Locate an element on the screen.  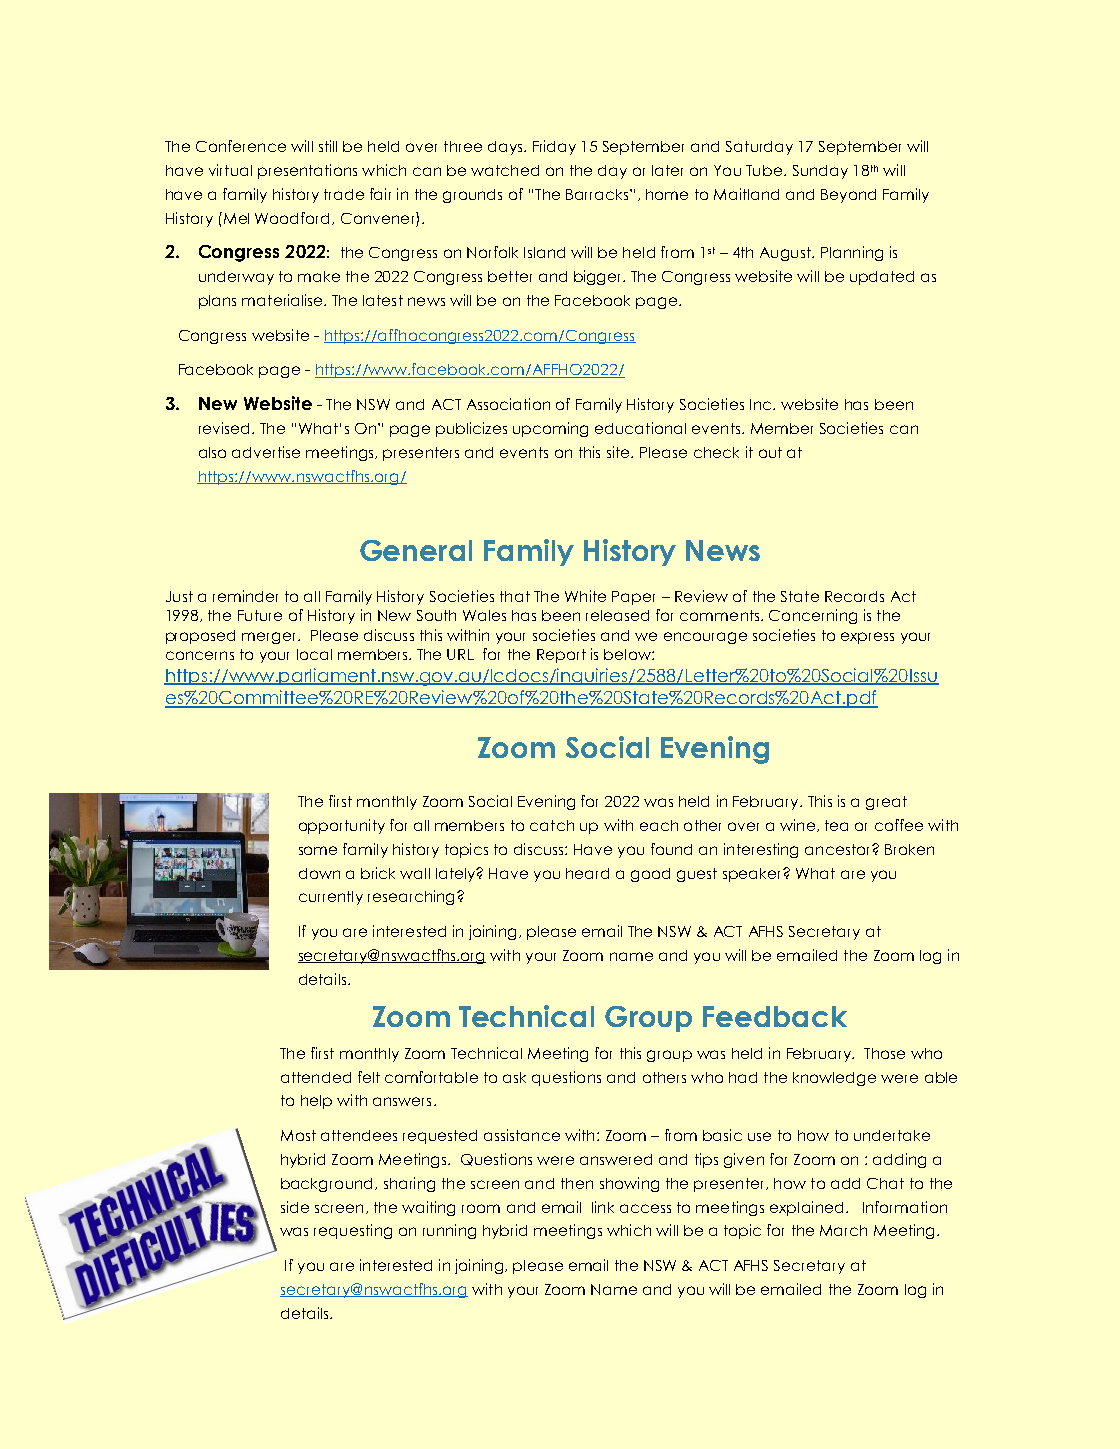
Report is located at coordinates (561, 656).
